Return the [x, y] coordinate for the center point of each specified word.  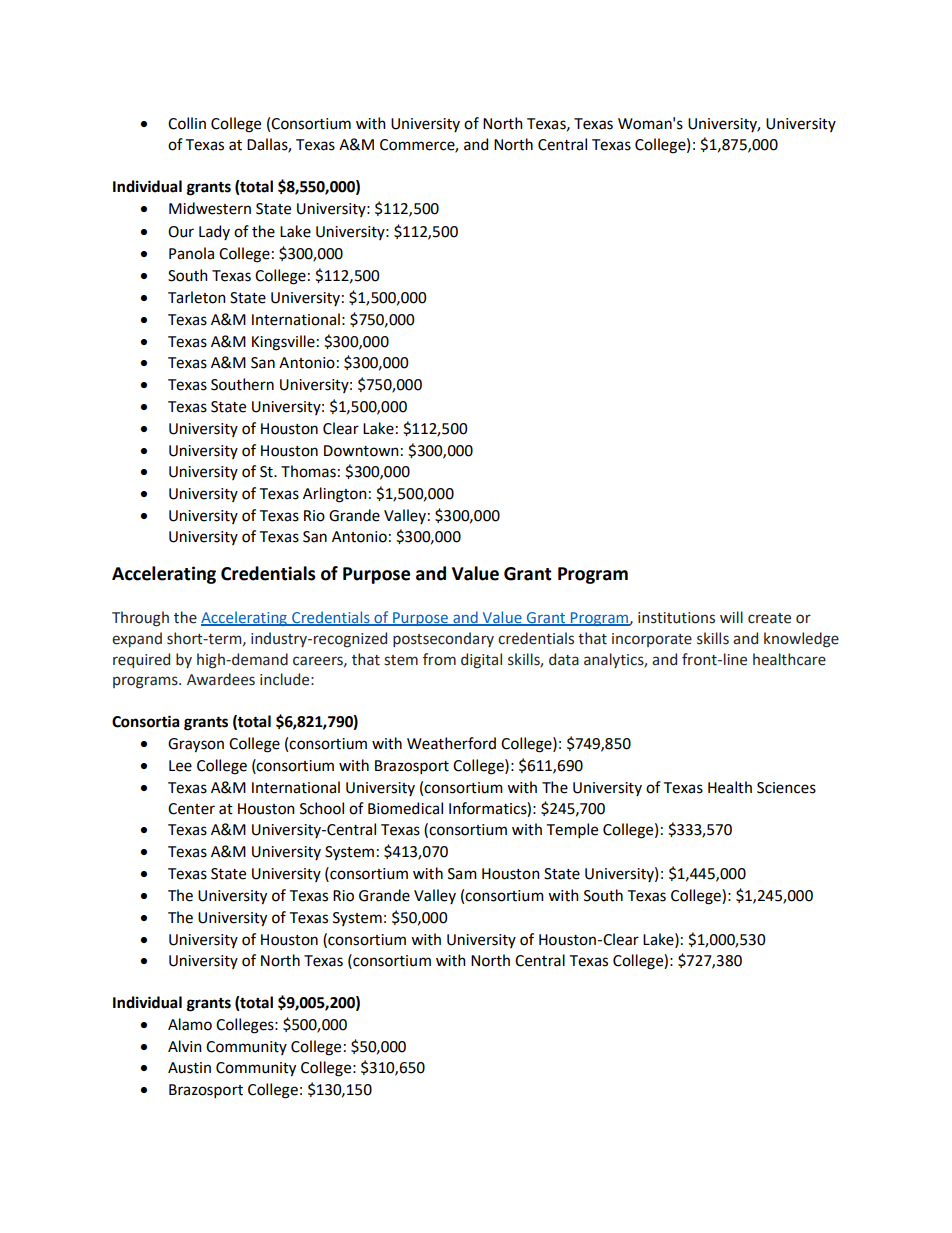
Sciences [786, 788]
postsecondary [443, 639]
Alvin [185, 1046]
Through [140, 619]
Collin [187, 123]
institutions [676, 618]
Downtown [361, 451]
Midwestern [210, 208]
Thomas [308, 471]
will [731, 617]
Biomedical [405, 808]
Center [191, 809]
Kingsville [283, 343]
